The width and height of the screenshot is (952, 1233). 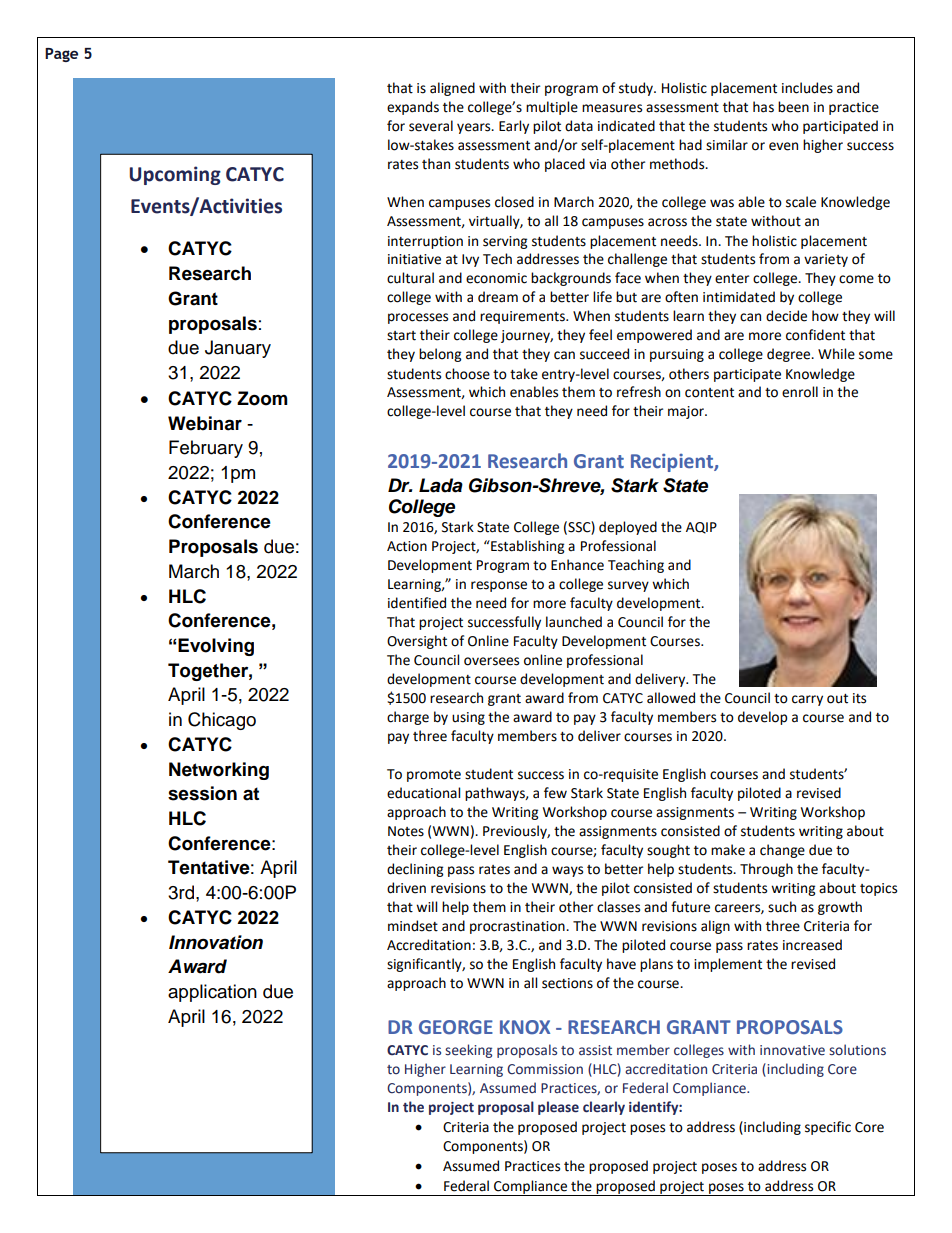 What do you see at coordinates (807, 88) in the screenshot?
I see `includes` at bounding box center [807, 88].
